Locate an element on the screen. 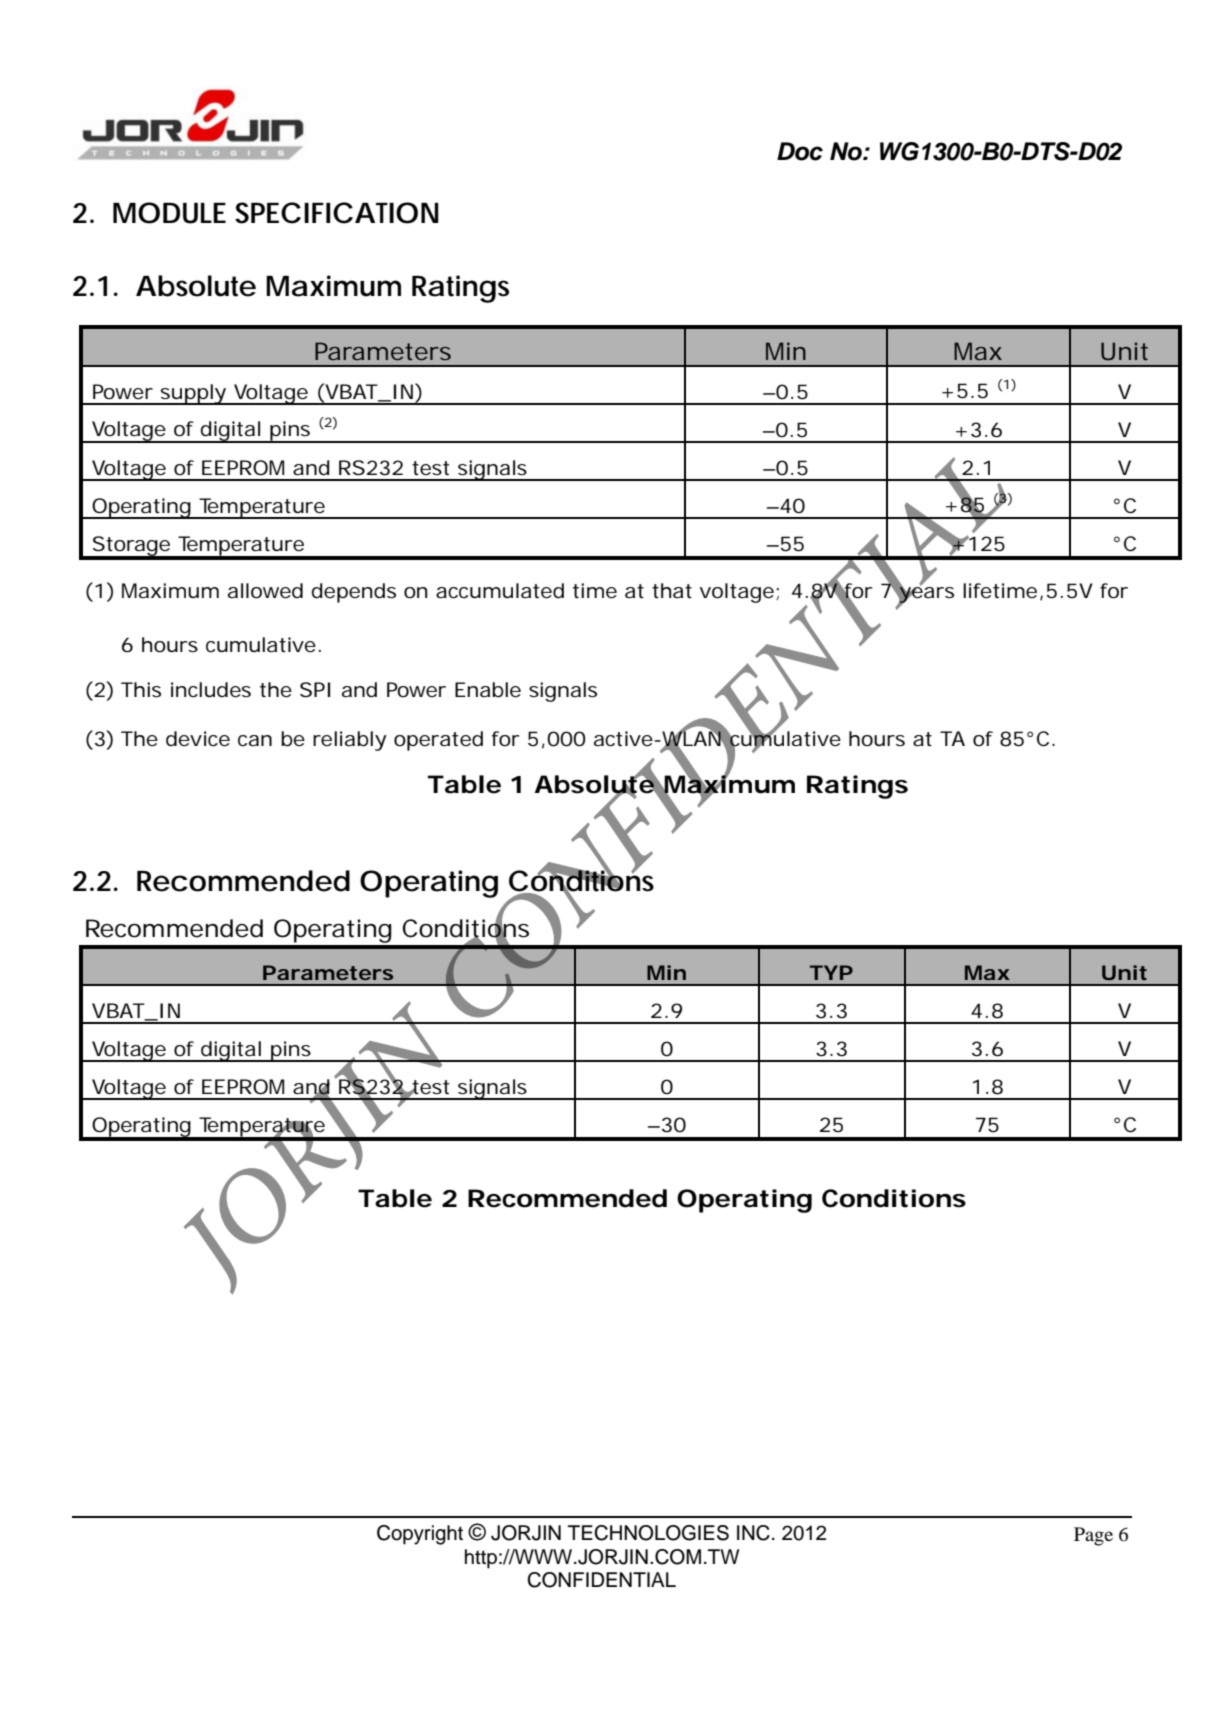 This screenshot has width=1211, height=1712. TECHNOLOGIES is located at coordinates (648, 1533).
